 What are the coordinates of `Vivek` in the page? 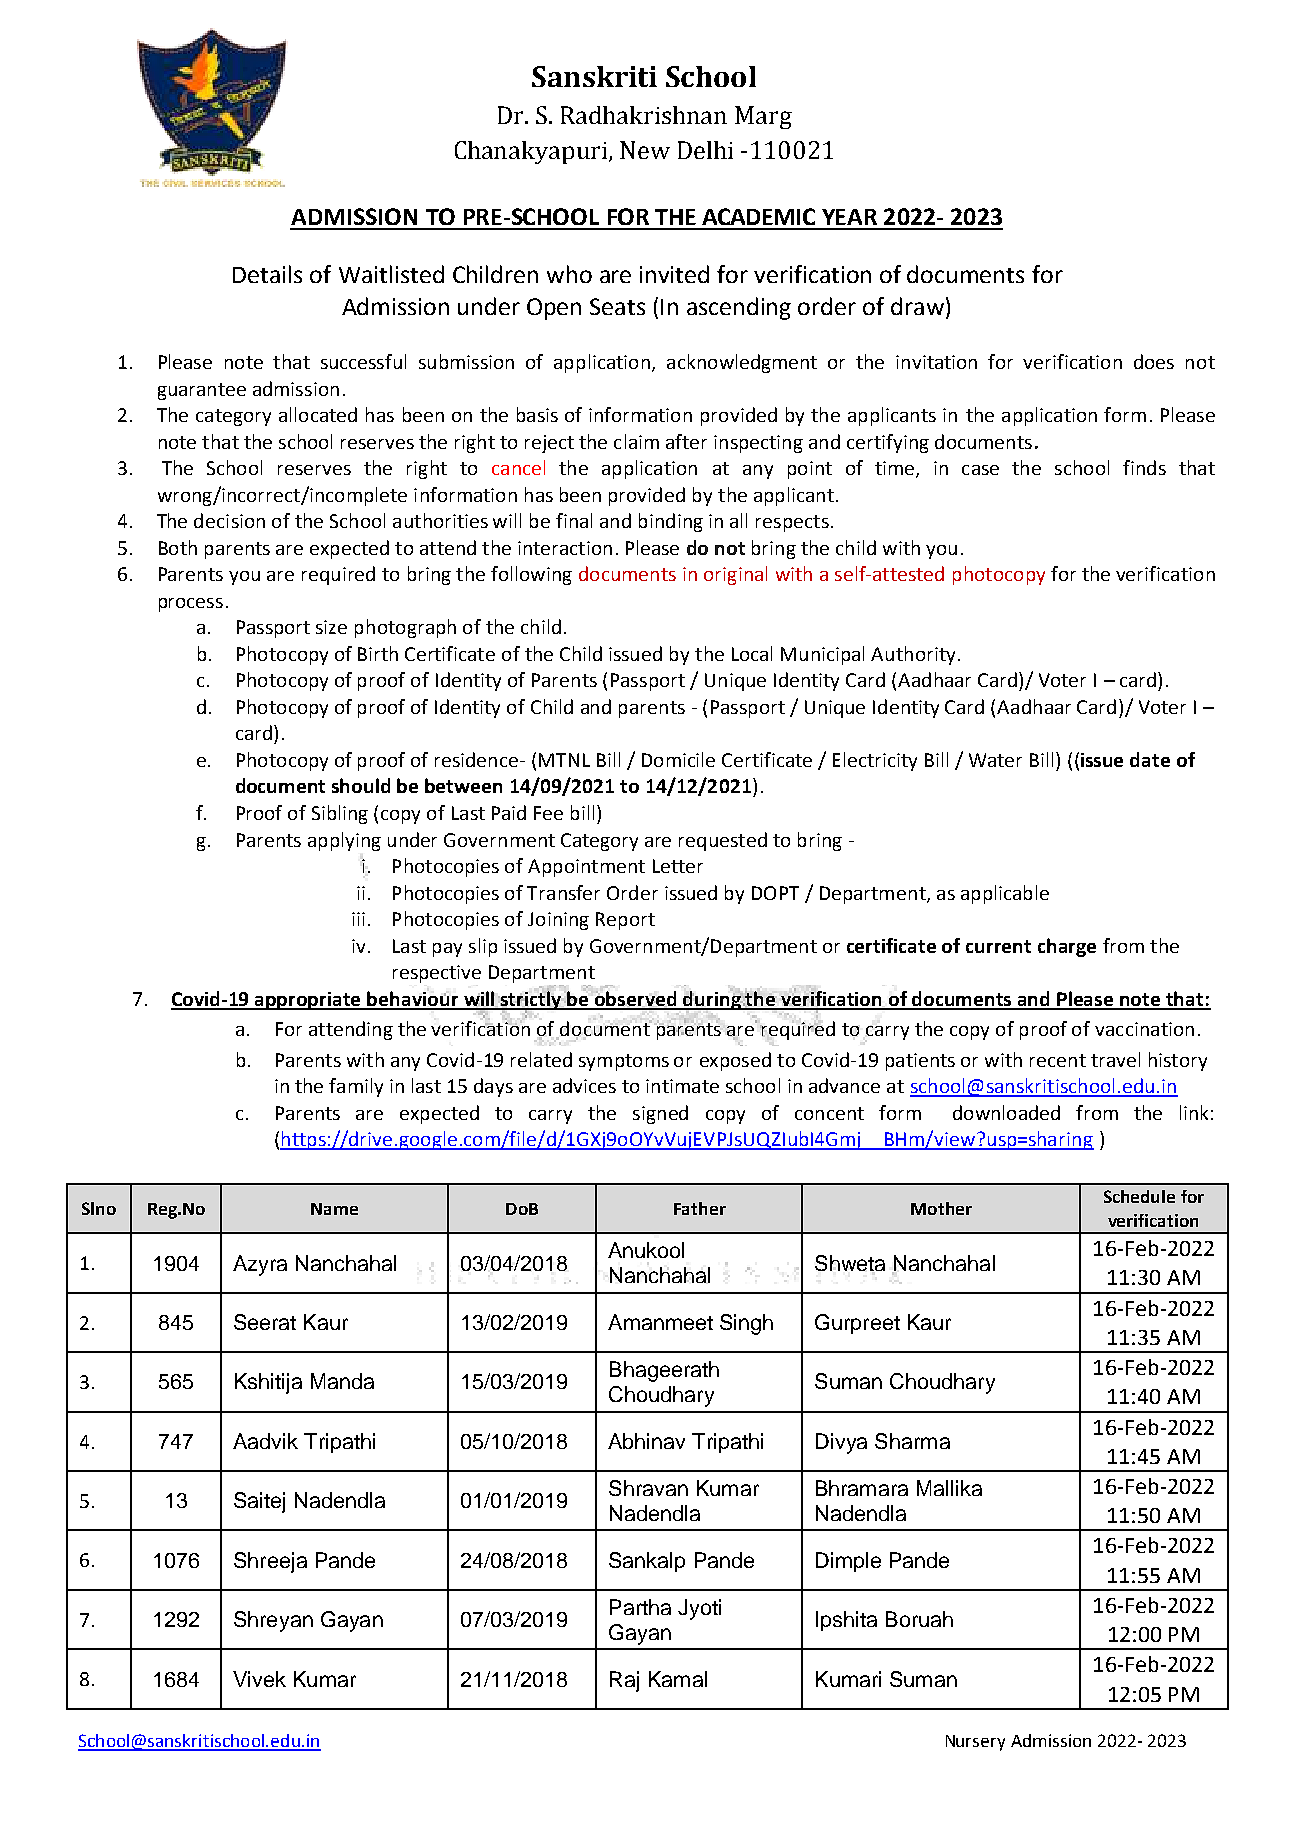 It's located at (259, 1679).
